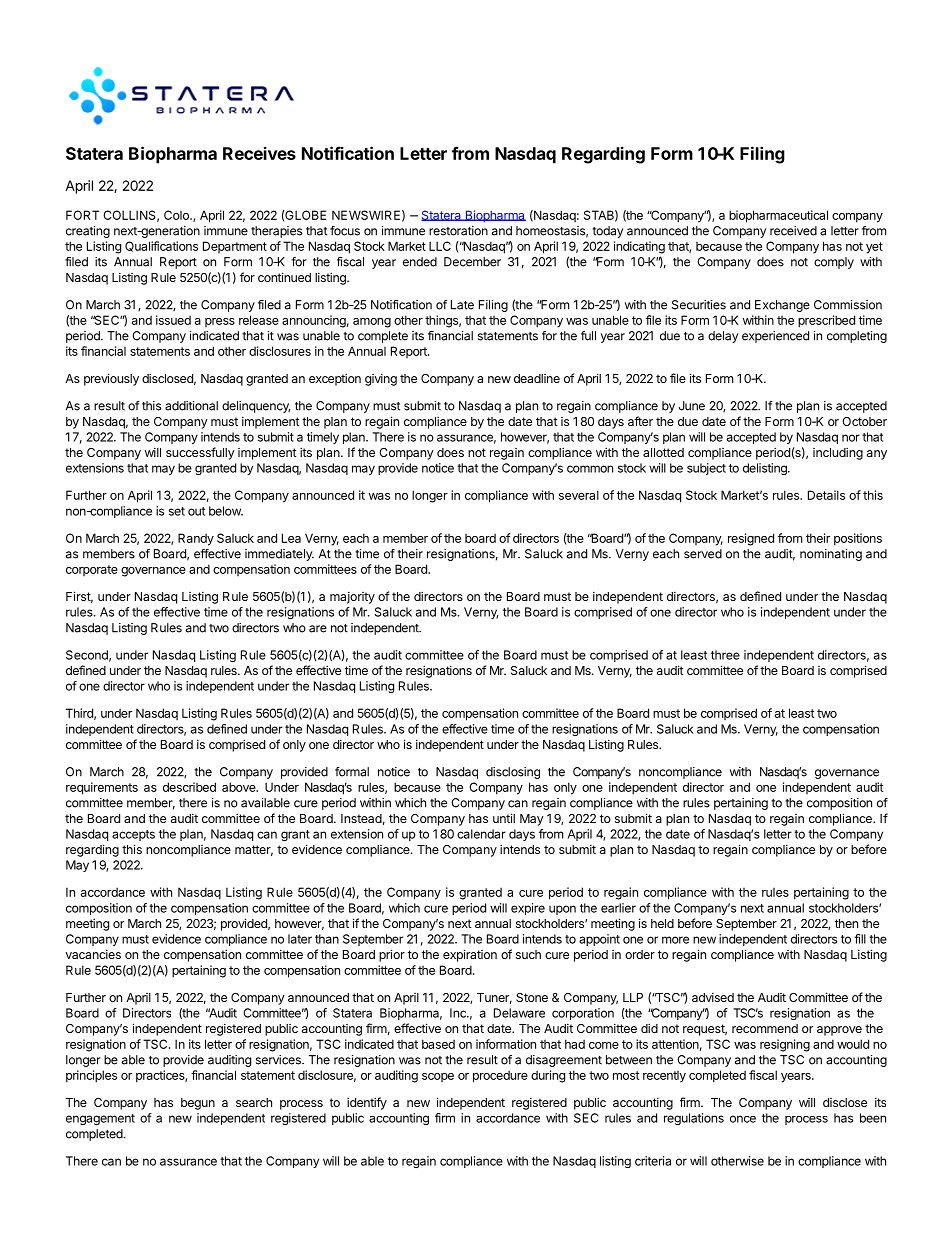 This image has width=952, height=1233. I want to click on nor, so click(851, 438).
